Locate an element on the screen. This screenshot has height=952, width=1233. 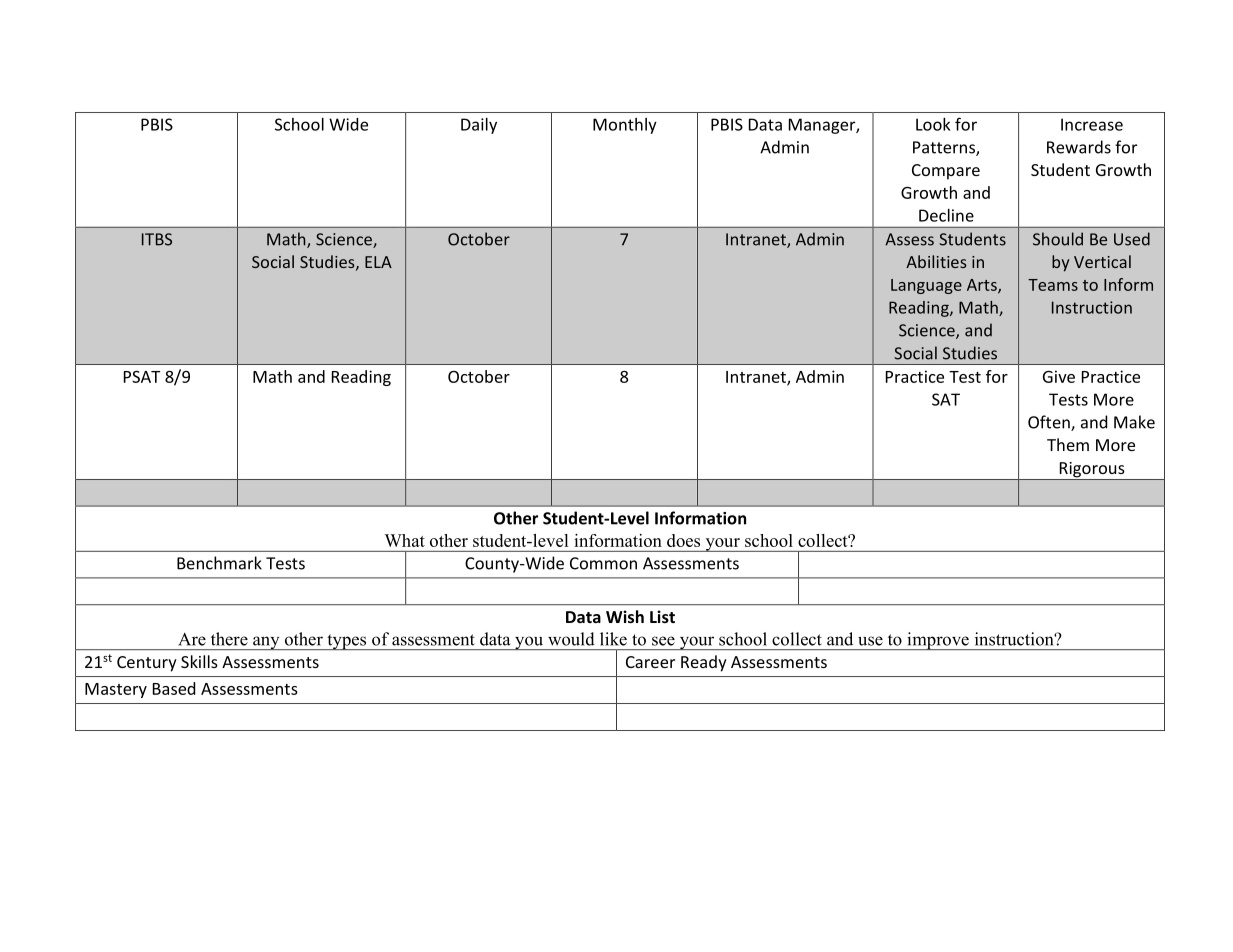
ELA is located at coordinates (378, 262).
